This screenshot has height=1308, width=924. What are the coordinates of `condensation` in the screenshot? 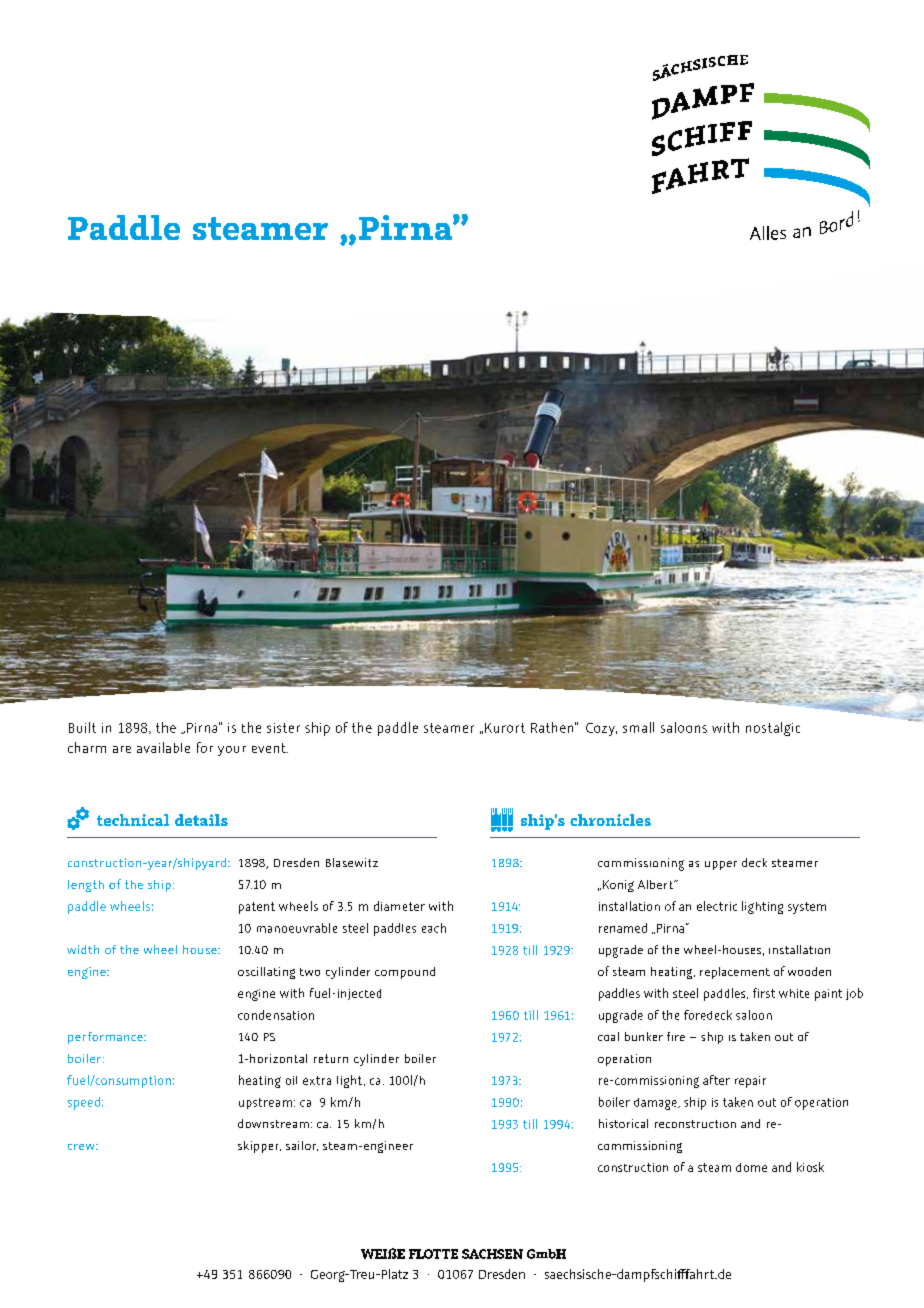 It's located at (276, 1015).
